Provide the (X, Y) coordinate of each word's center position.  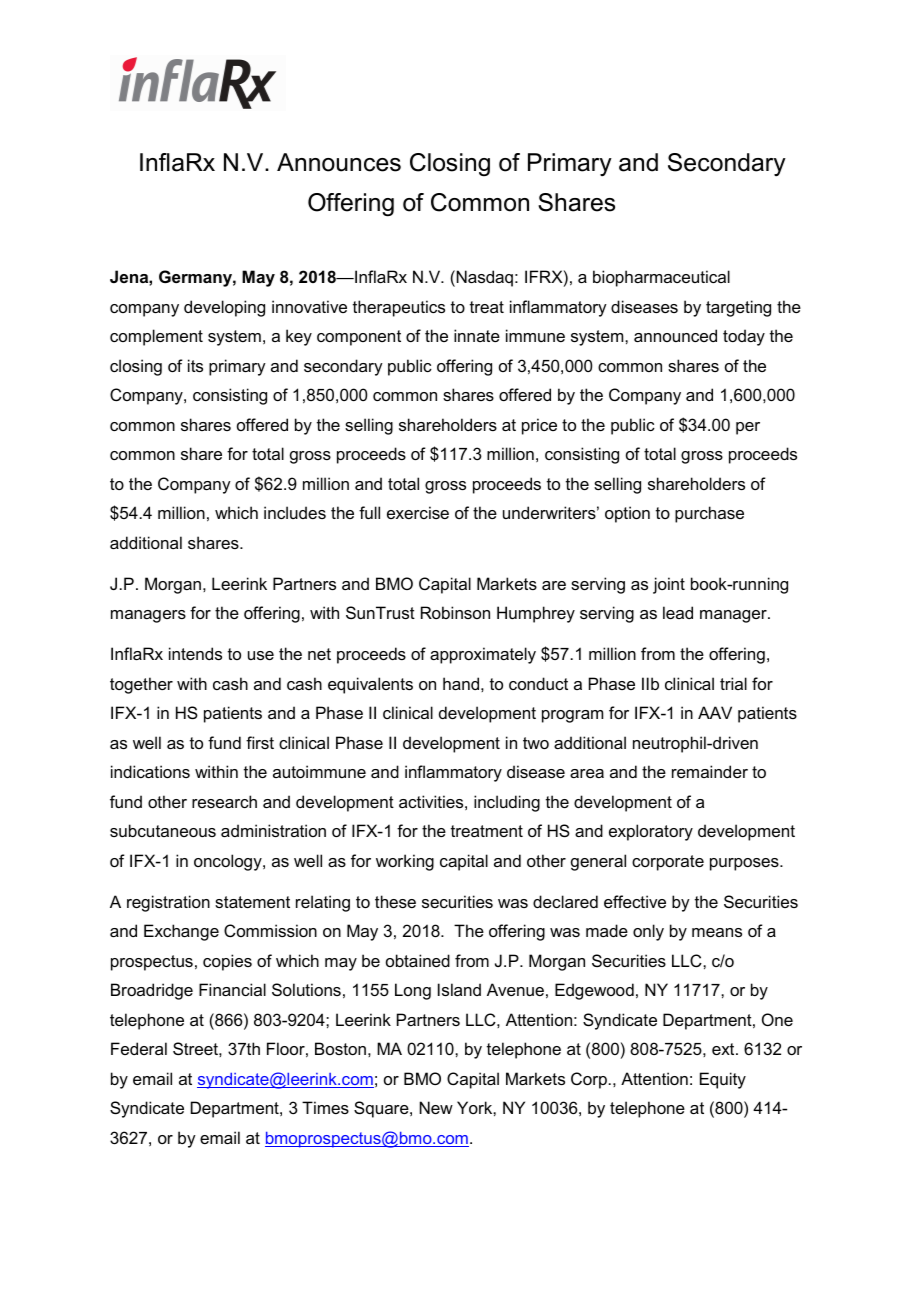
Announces (339, 162)
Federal (139, 1048)
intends (195, 653)
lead (678, 612)
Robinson (455, 612)
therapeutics (399, 308)
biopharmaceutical (661, 278)
